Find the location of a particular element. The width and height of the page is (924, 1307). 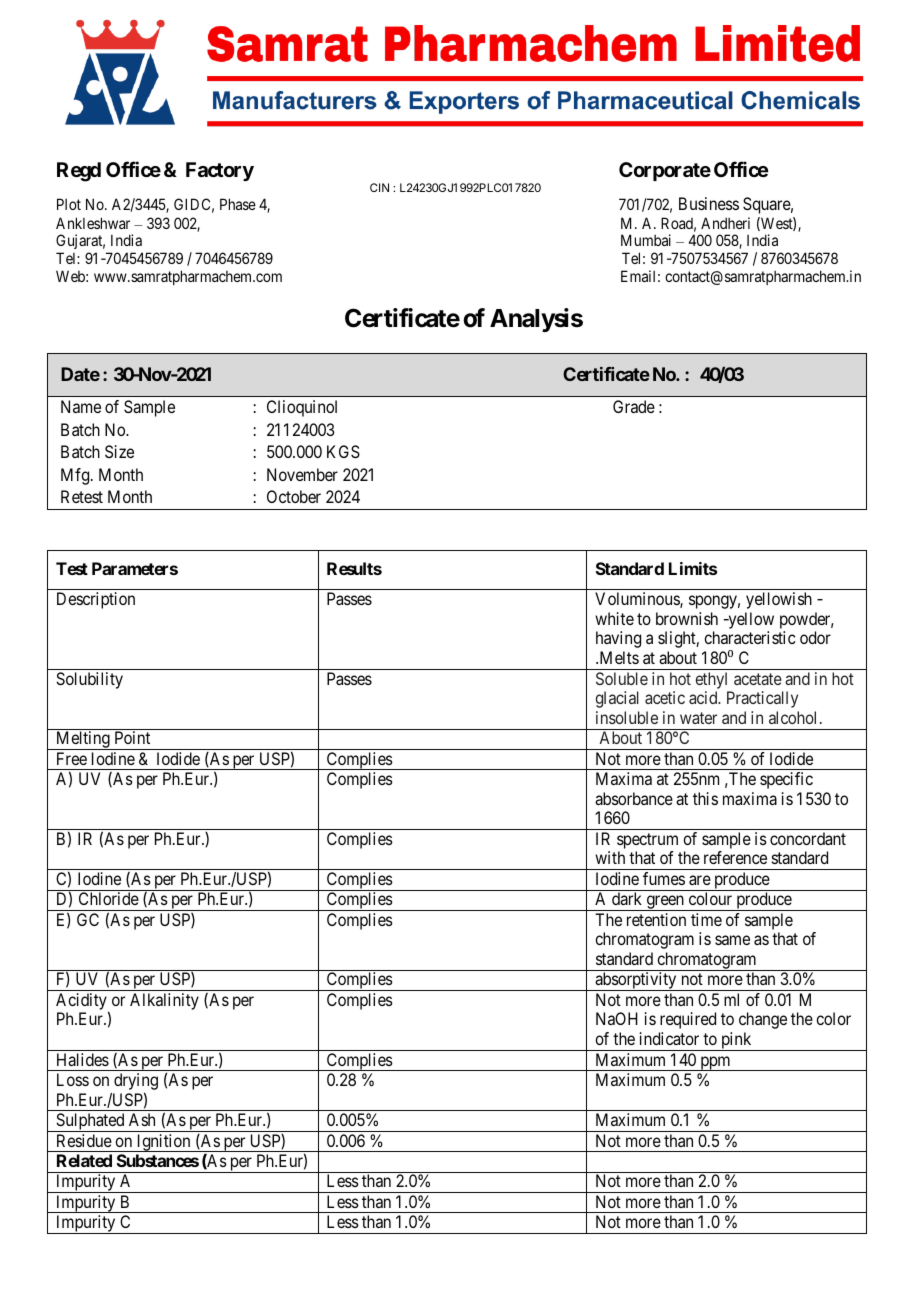

Factory is located at coordinates (220, 171).
